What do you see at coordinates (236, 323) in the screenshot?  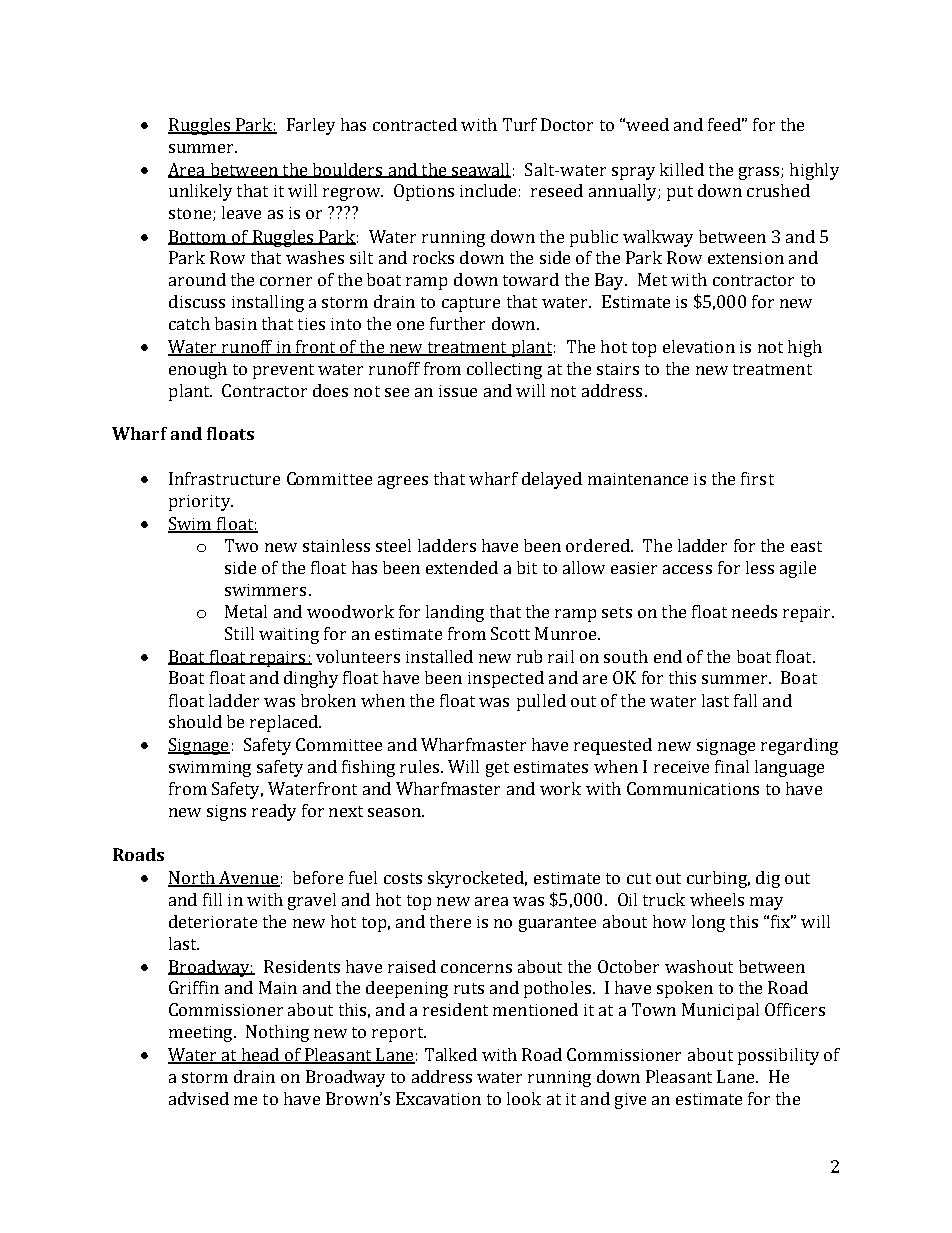 I see `basin` at bounding box center [236, 323].
